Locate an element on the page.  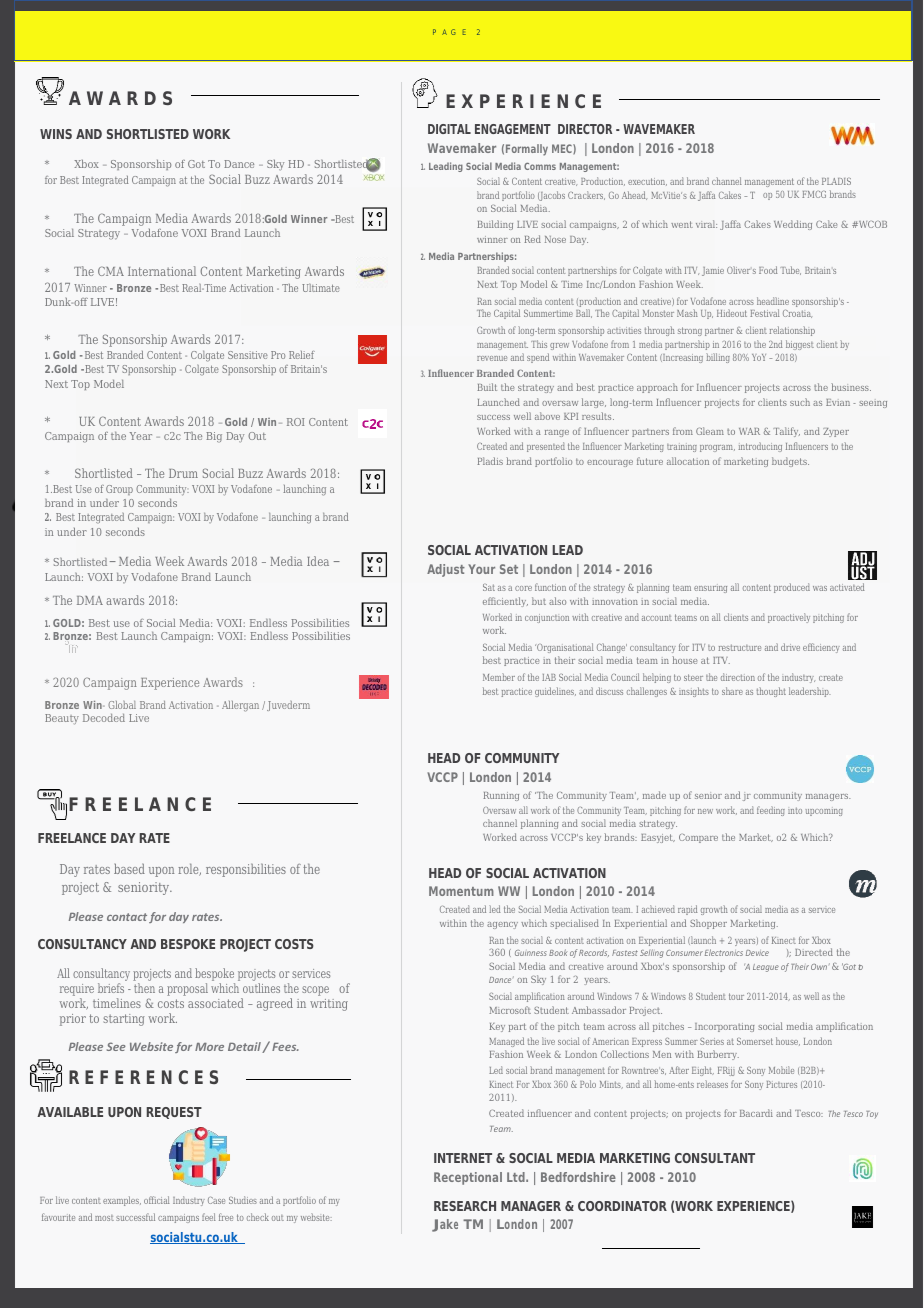
WINS is located at coordinates (56, 134).
